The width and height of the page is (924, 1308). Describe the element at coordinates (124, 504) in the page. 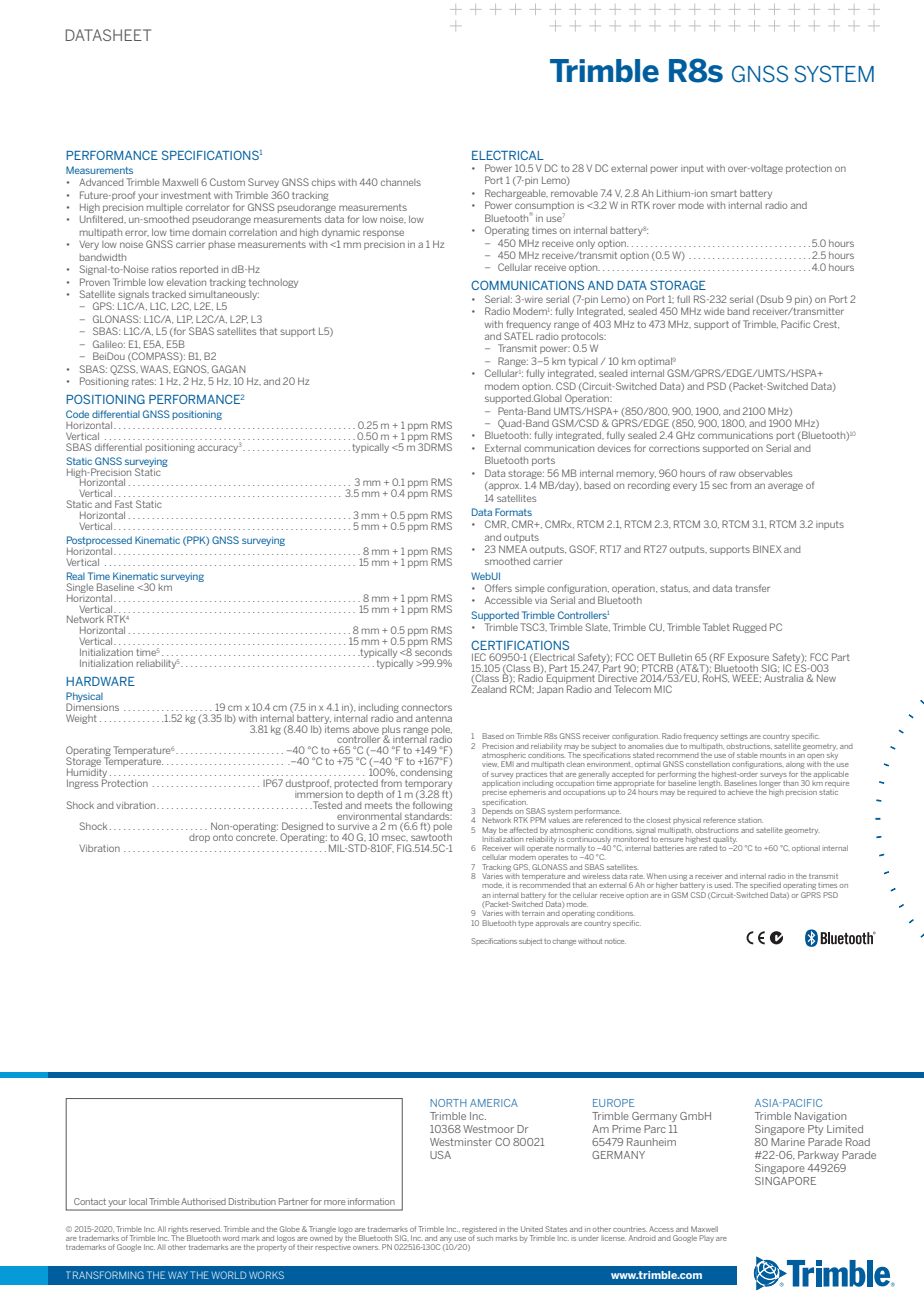

I see `Fast` at that location.
